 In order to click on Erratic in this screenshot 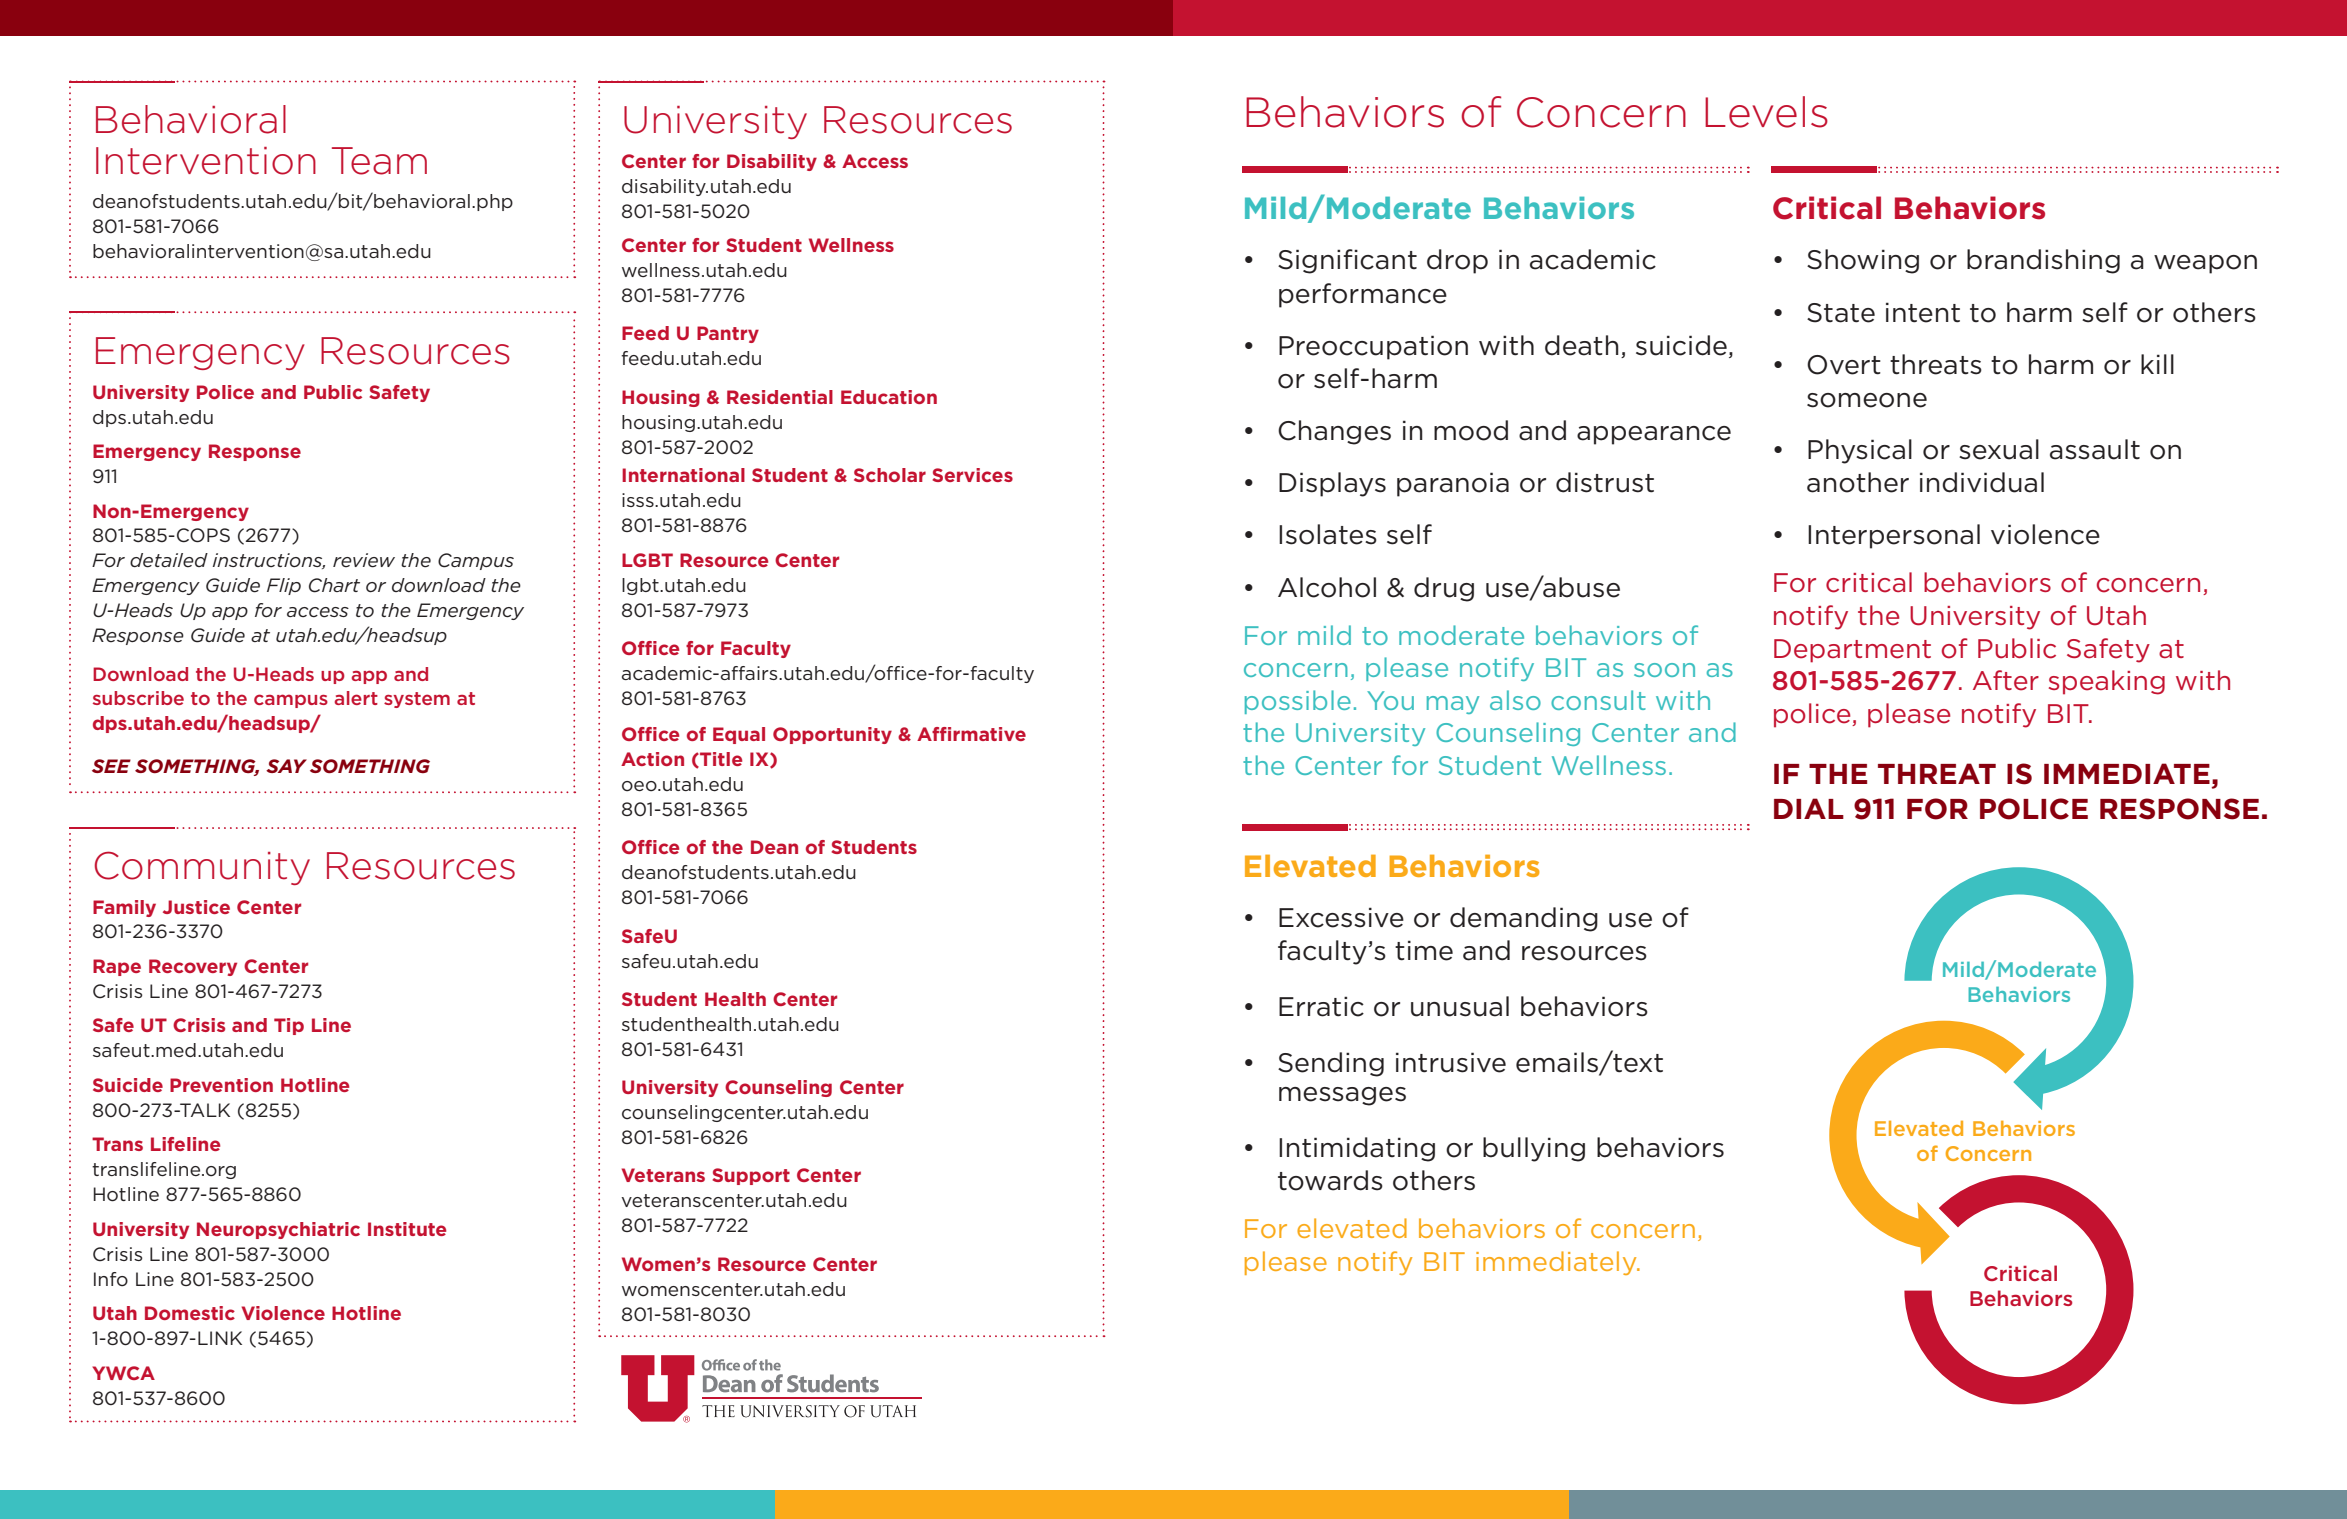, I will do `click(1321, 1006)`.
